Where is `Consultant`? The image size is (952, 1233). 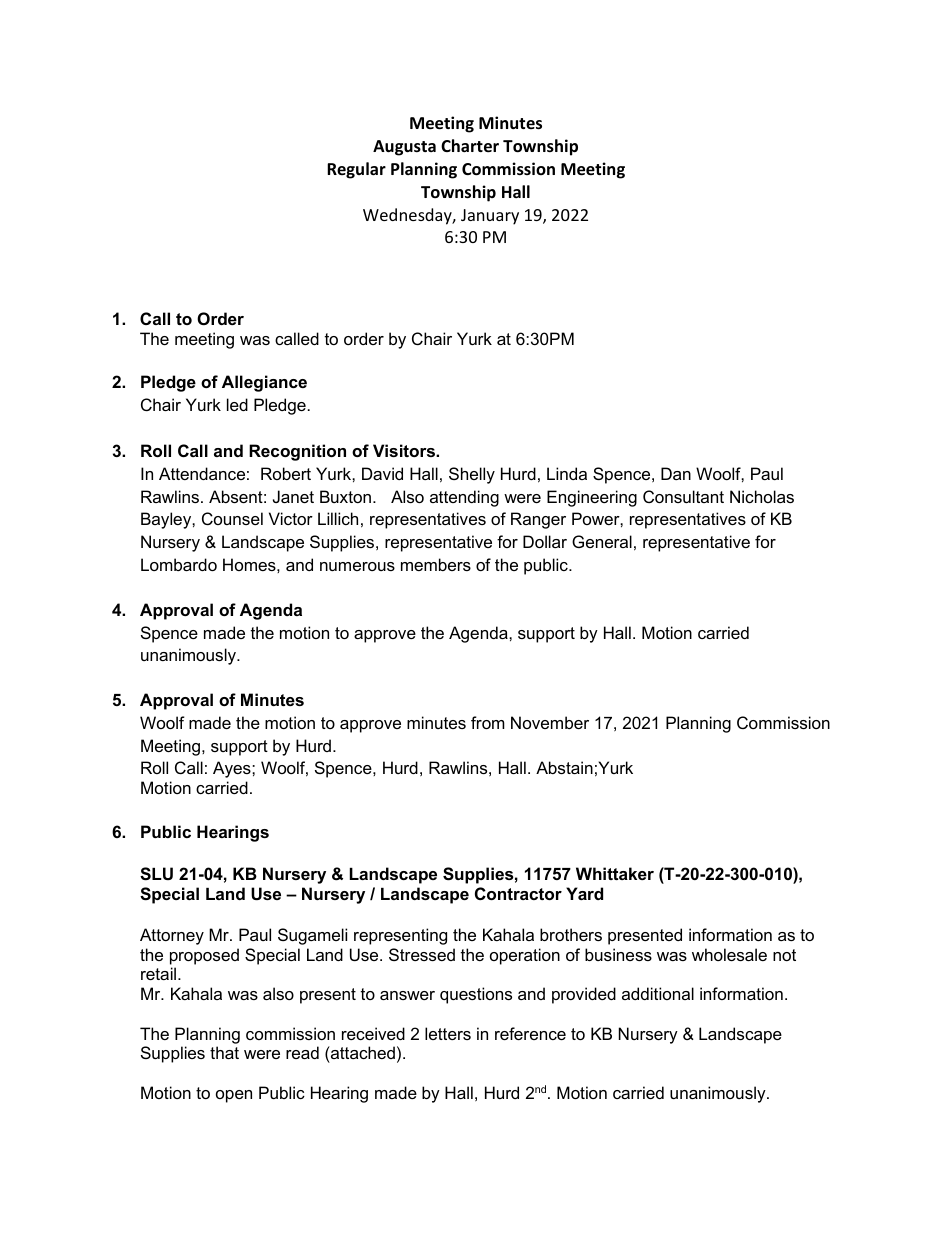
Consultant is located at coordinates (683, 496).
